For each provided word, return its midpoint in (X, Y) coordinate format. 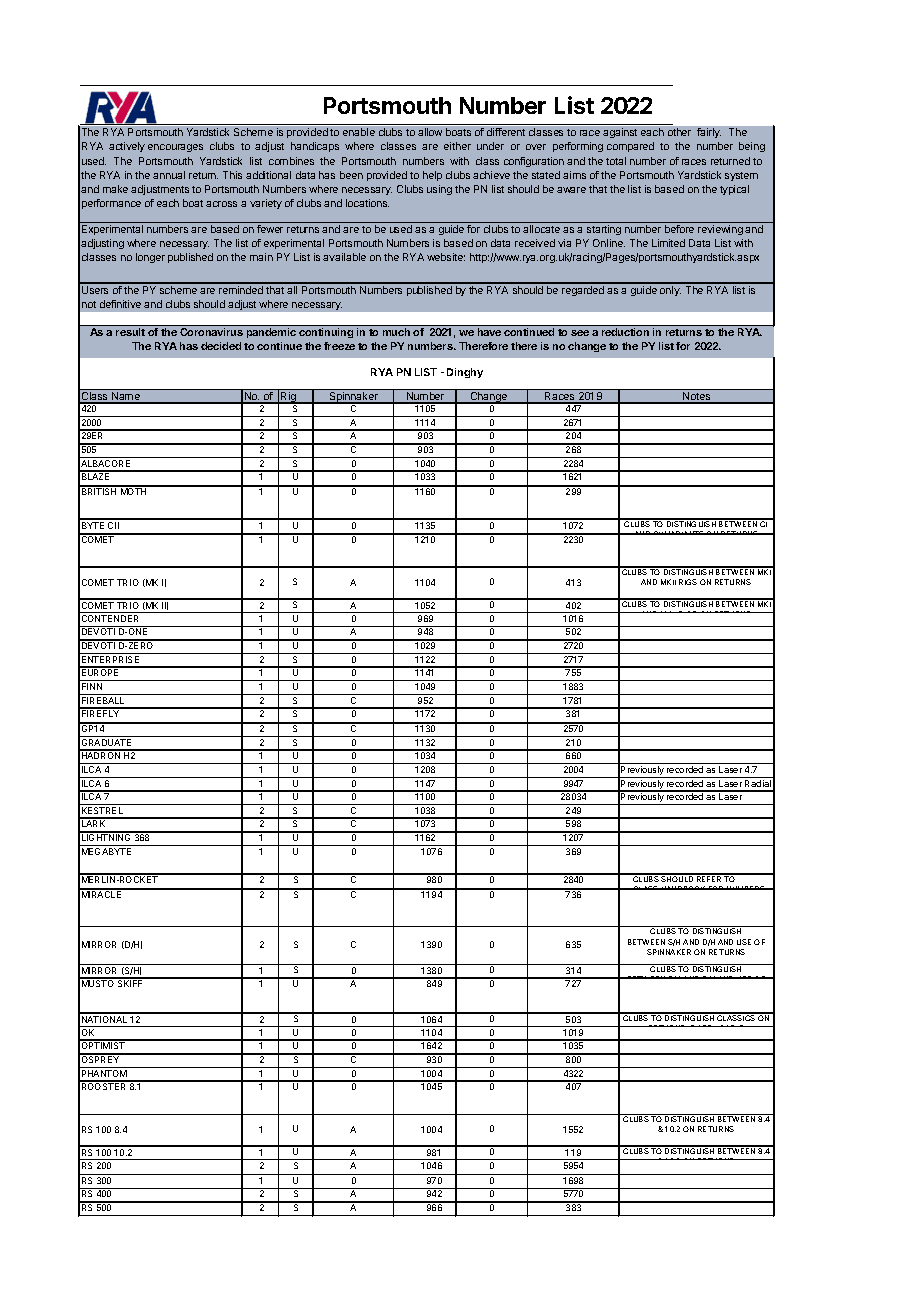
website (446, 257)
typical (734, 190)
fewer (270, 229)
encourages (175, 148)
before (679, 229)
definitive (120, 304)
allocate (541, 229)
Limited (668, 243)
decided (221, 346)
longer (150, 258)
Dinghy (465, 373)
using (439, 190)
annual (169, 175)
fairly (709, 133)
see (580, 333)
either (457, 146)
